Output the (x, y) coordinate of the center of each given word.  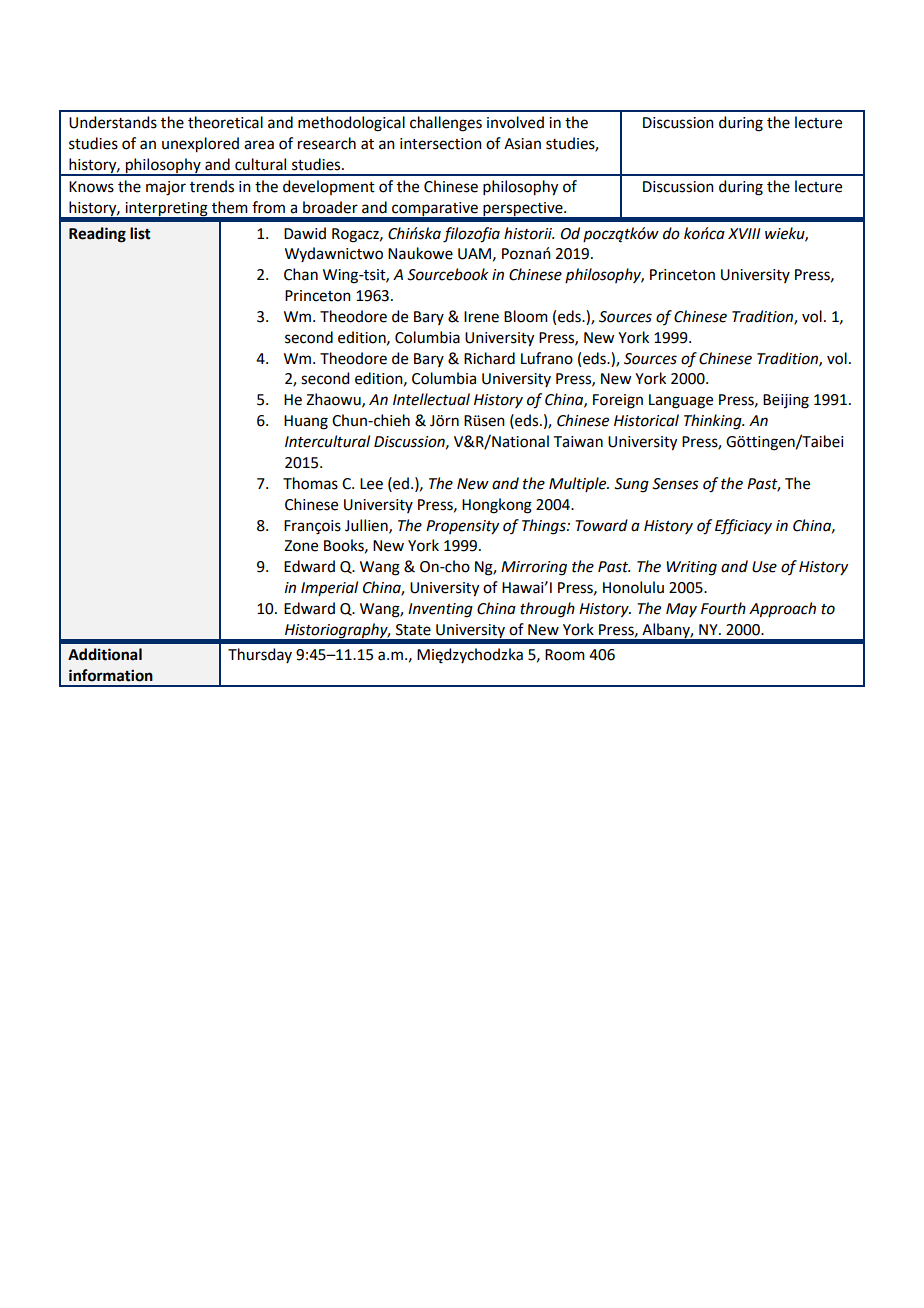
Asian (522, 144)
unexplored (200, 145)
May (681, 610)
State (413, 630)
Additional (105, 654)
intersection (441, 144)
